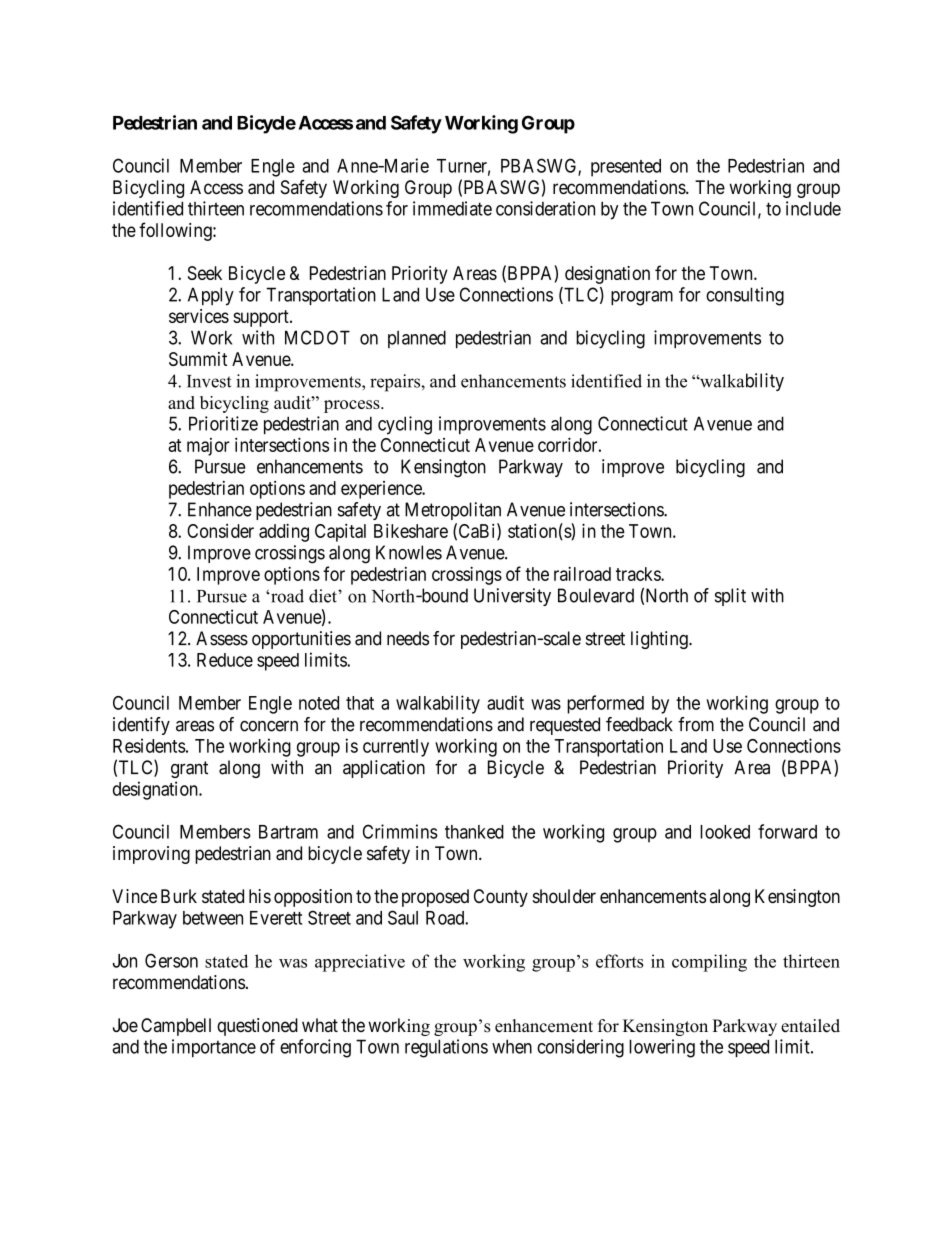 Image resolution: width=952 pixels, height=1233 pixels. Describe the element at coordinates (208, 447) in the screenshot. I see `major` at that location.
